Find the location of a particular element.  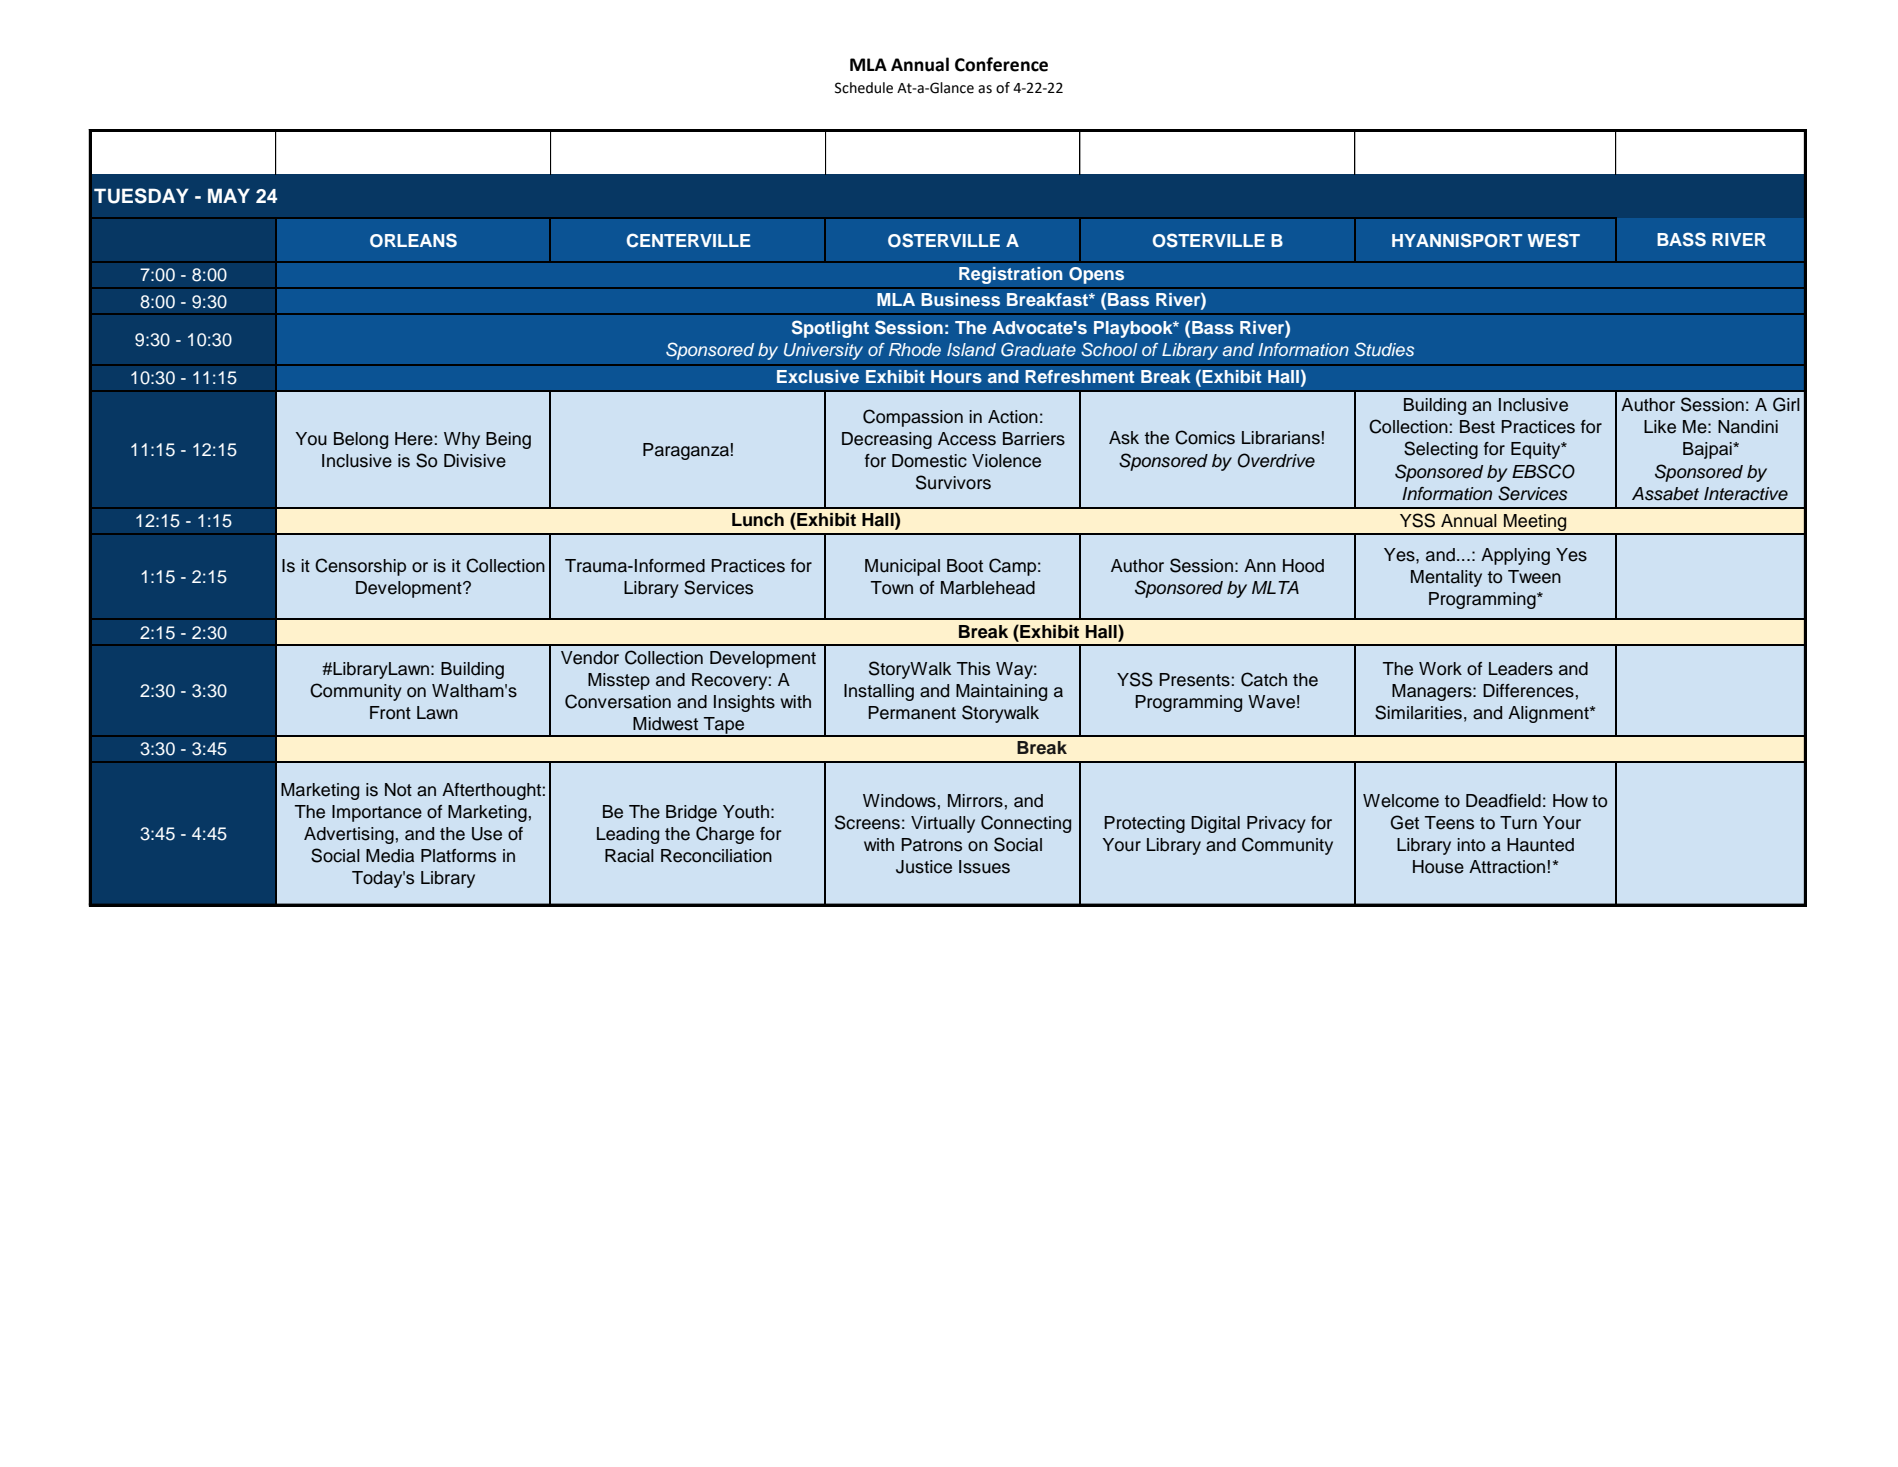

Studies is located at coordinates (1384, 349).
